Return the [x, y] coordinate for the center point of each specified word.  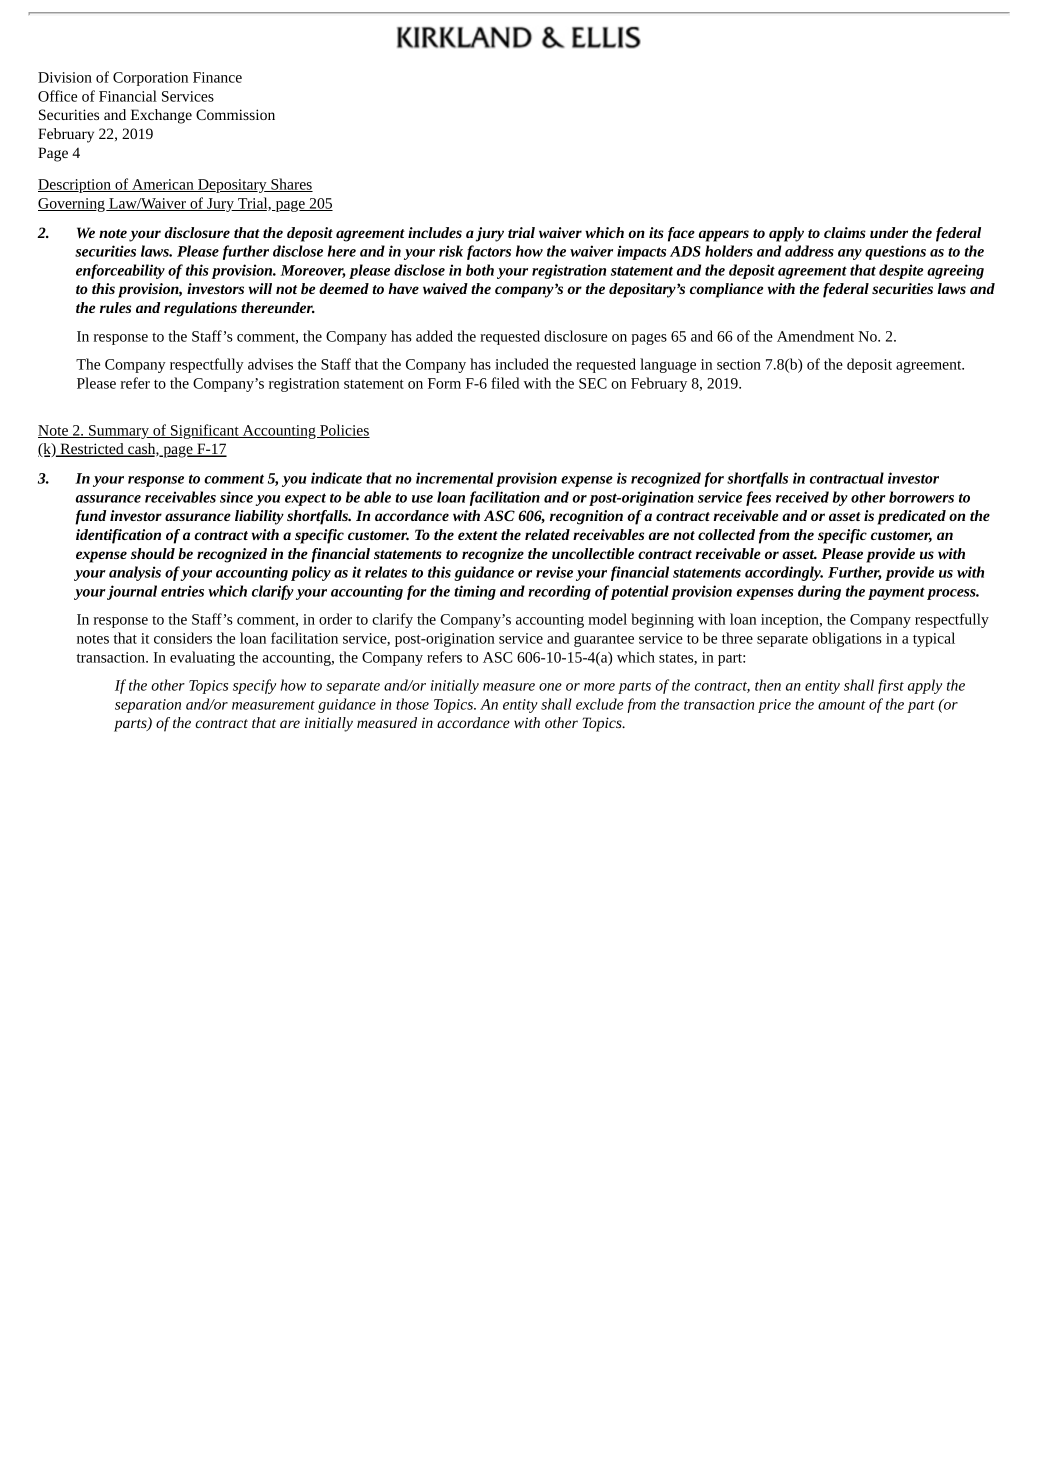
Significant [205, 431]
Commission [235, 114]
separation [148, 706]
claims [845, 232]
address [809, 251]
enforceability [120, 271]
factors [489, 252]
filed [505, 383]
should [153, 553]
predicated [911, 517]
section [739, 364]
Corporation [150, 79]
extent [478, 535]
